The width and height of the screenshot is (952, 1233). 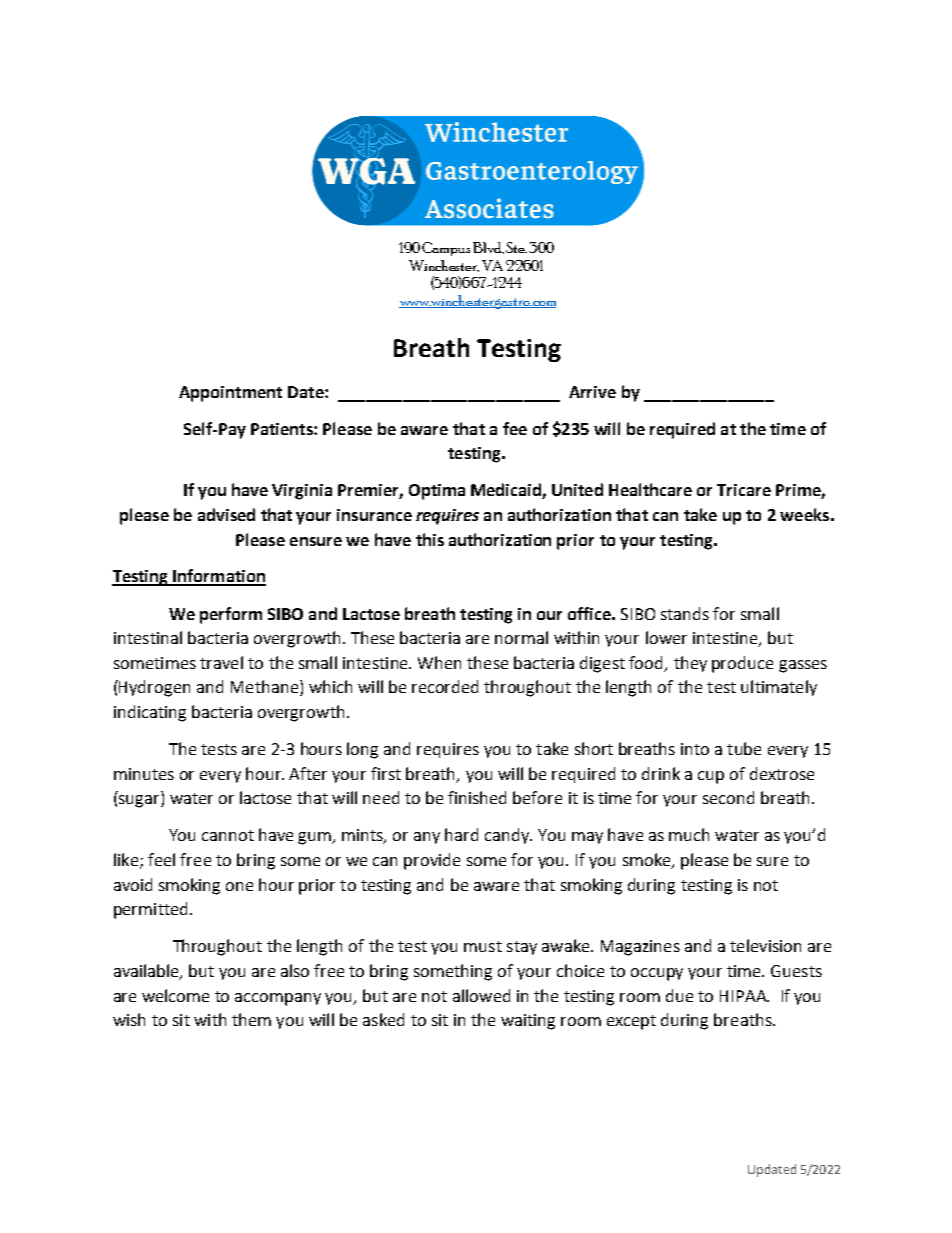 What do you see at coordinates (439, 662) in the screenshot?
I see `When` at bounding box center [439, 662].
